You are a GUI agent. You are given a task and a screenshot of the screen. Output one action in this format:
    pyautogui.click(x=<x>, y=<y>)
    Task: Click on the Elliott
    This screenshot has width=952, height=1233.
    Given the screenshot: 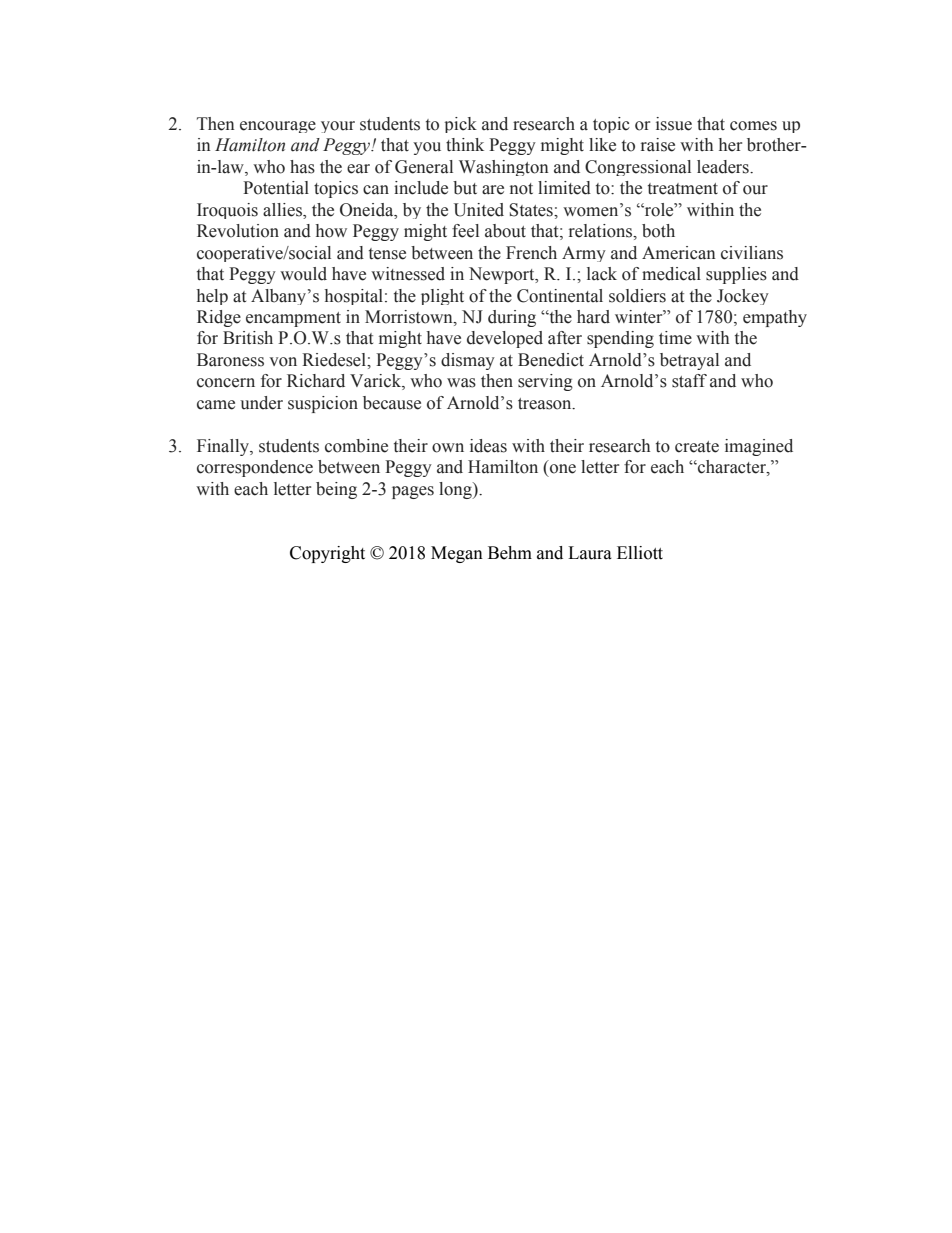 What is the action you would take?
    pyautogui.click(x=640, y=553)
